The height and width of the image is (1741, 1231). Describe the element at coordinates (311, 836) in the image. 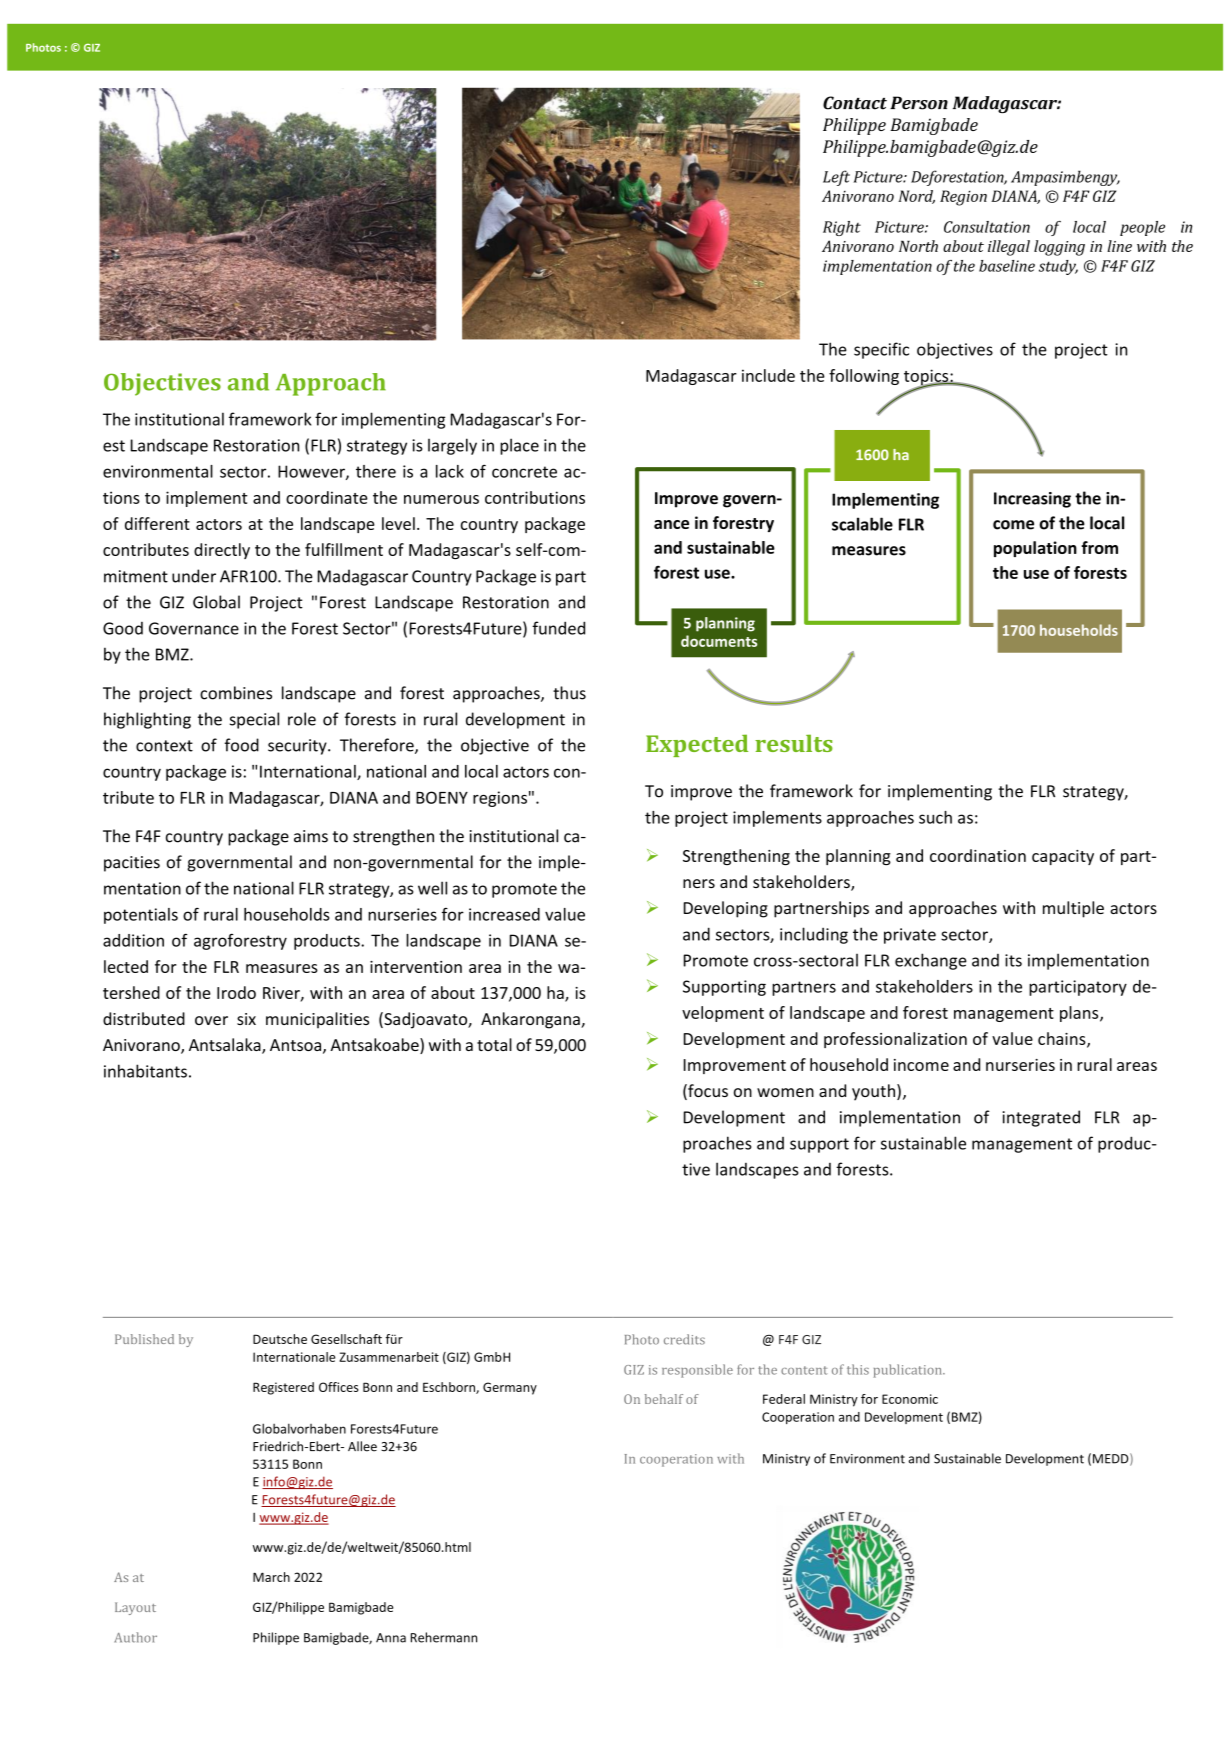

I see `aims` at that location.
